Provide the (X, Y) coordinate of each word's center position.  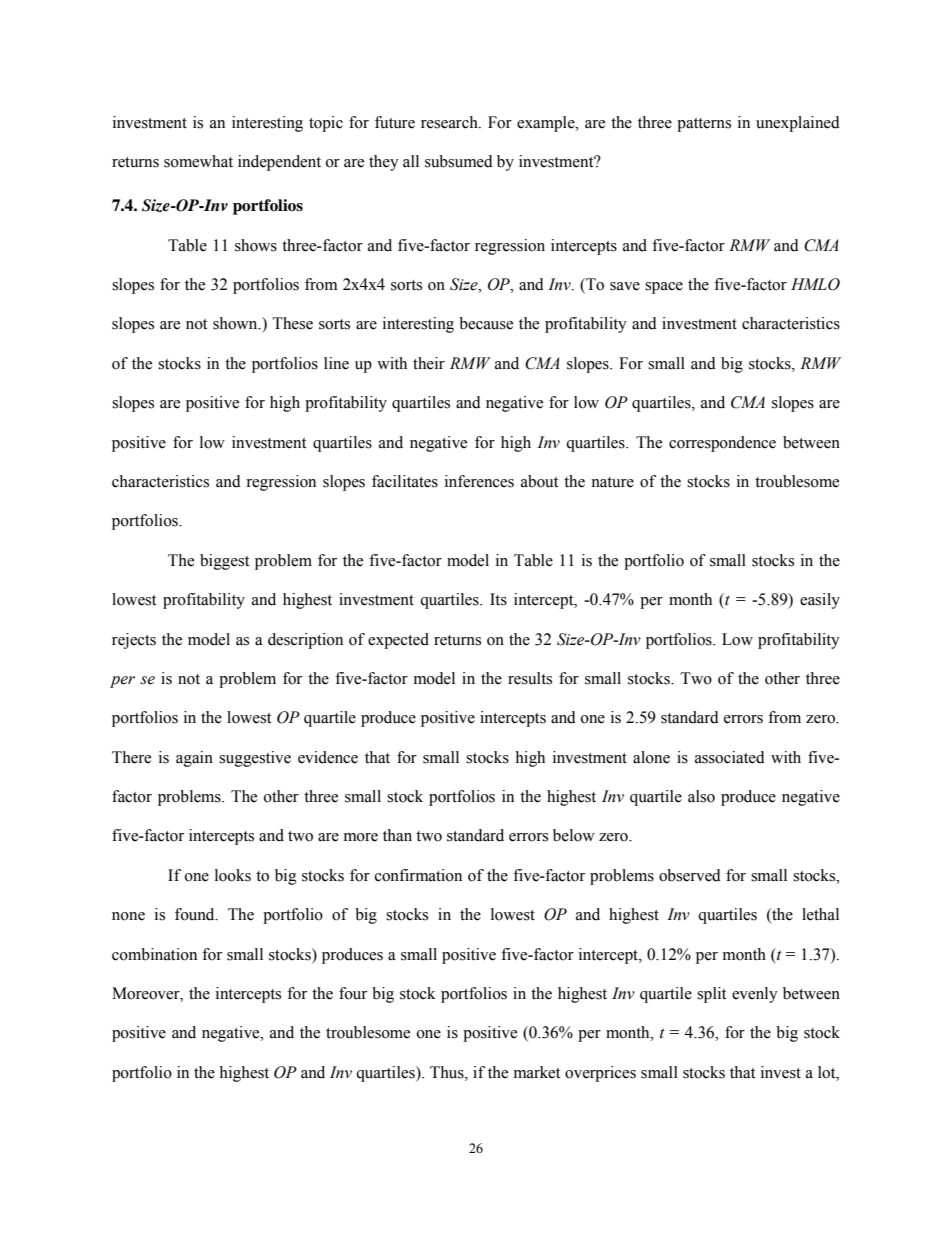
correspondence (722, 444)
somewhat (198, 161)
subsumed (459, 161)
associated (730, 757)
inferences (479, 481)
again (194, 759)
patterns (704, 125)
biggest (224, 562)
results (530, 678)
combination (154, 954)
